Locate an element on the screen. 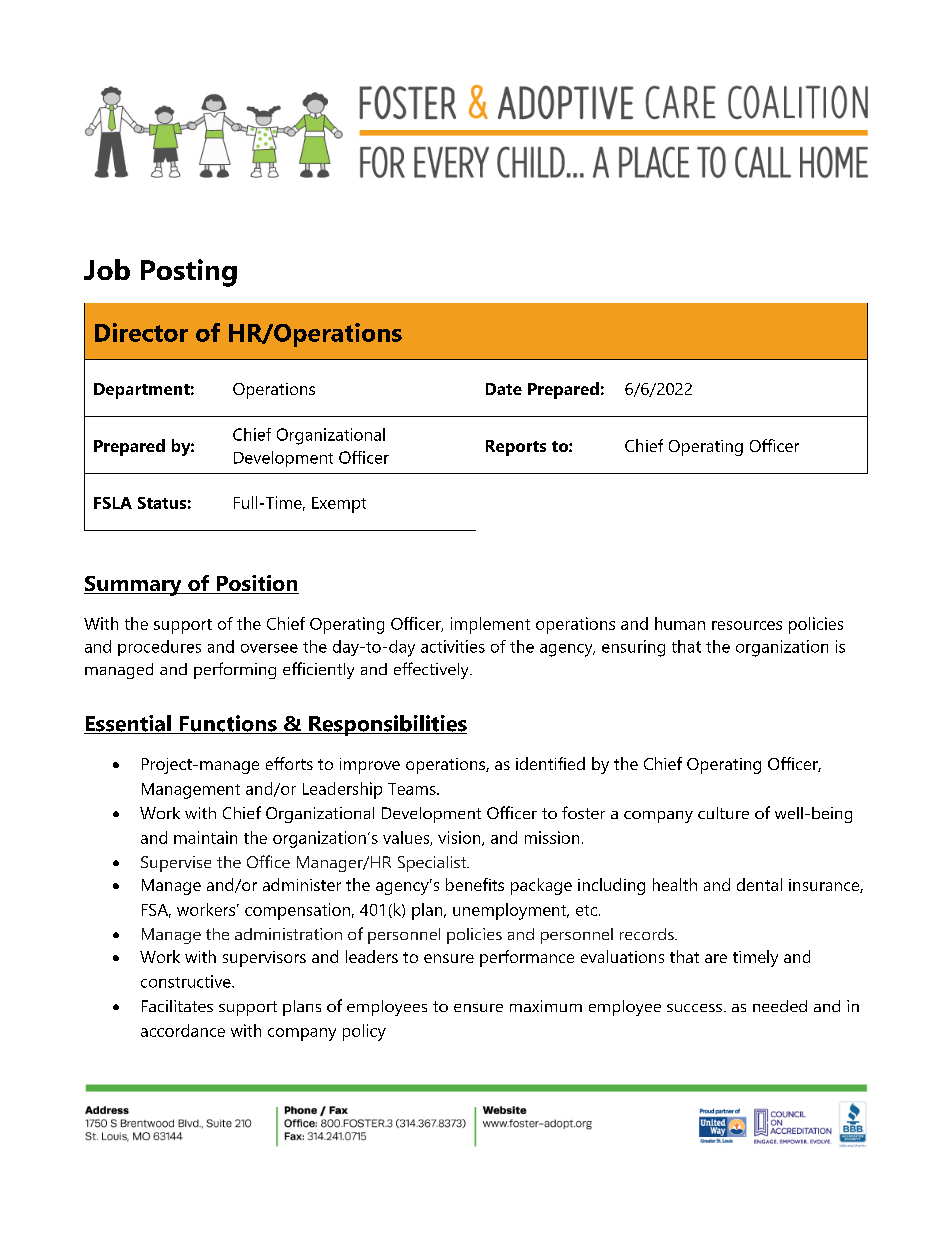 Image resolution: width=952 pixels, height=1233 pixels. Reports is located at coordinates (516, 448).
